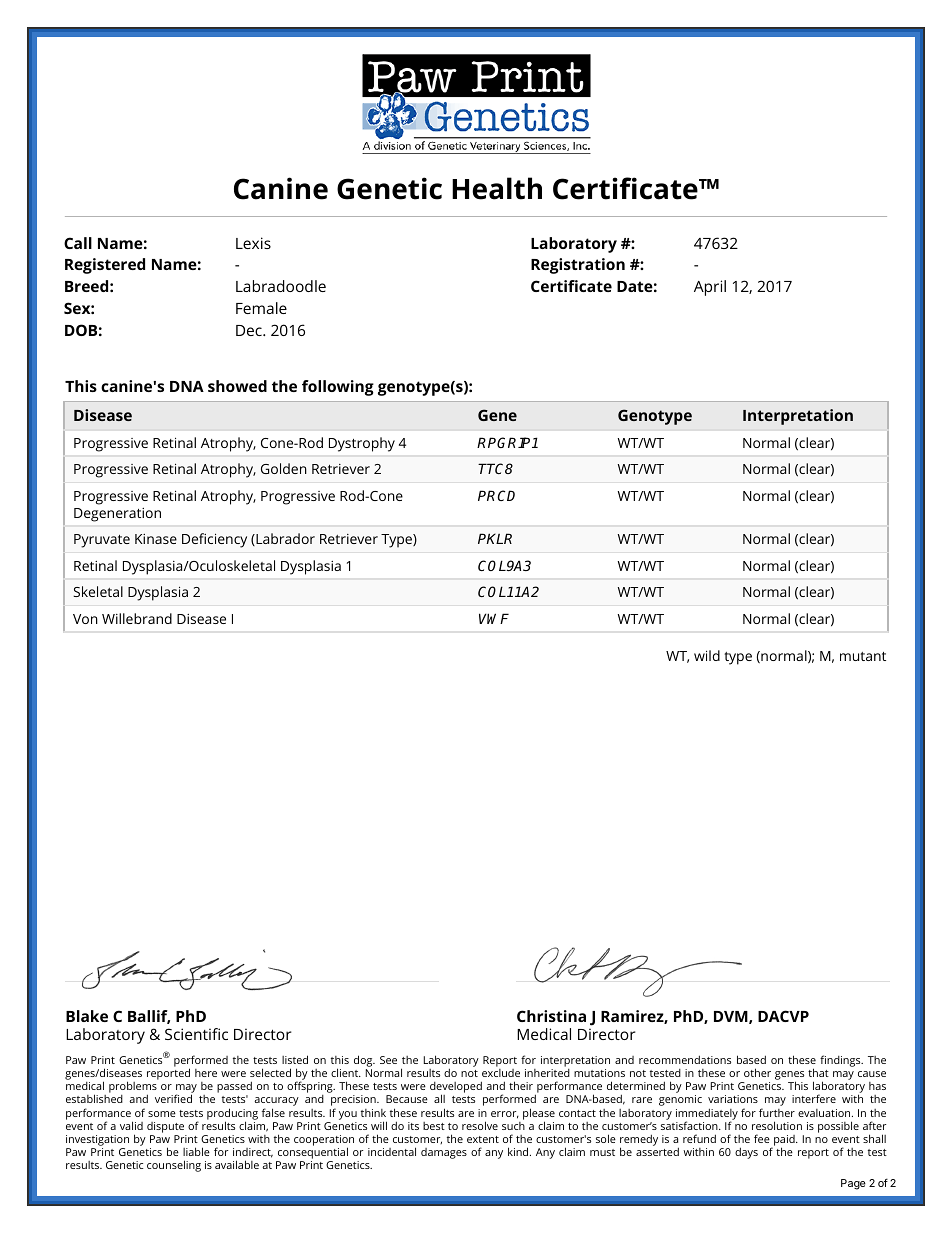 The width and height of the document is (952, 1233). Describe the element at coordinates (253, 243) in the document. I see `Lexis` at that location.
